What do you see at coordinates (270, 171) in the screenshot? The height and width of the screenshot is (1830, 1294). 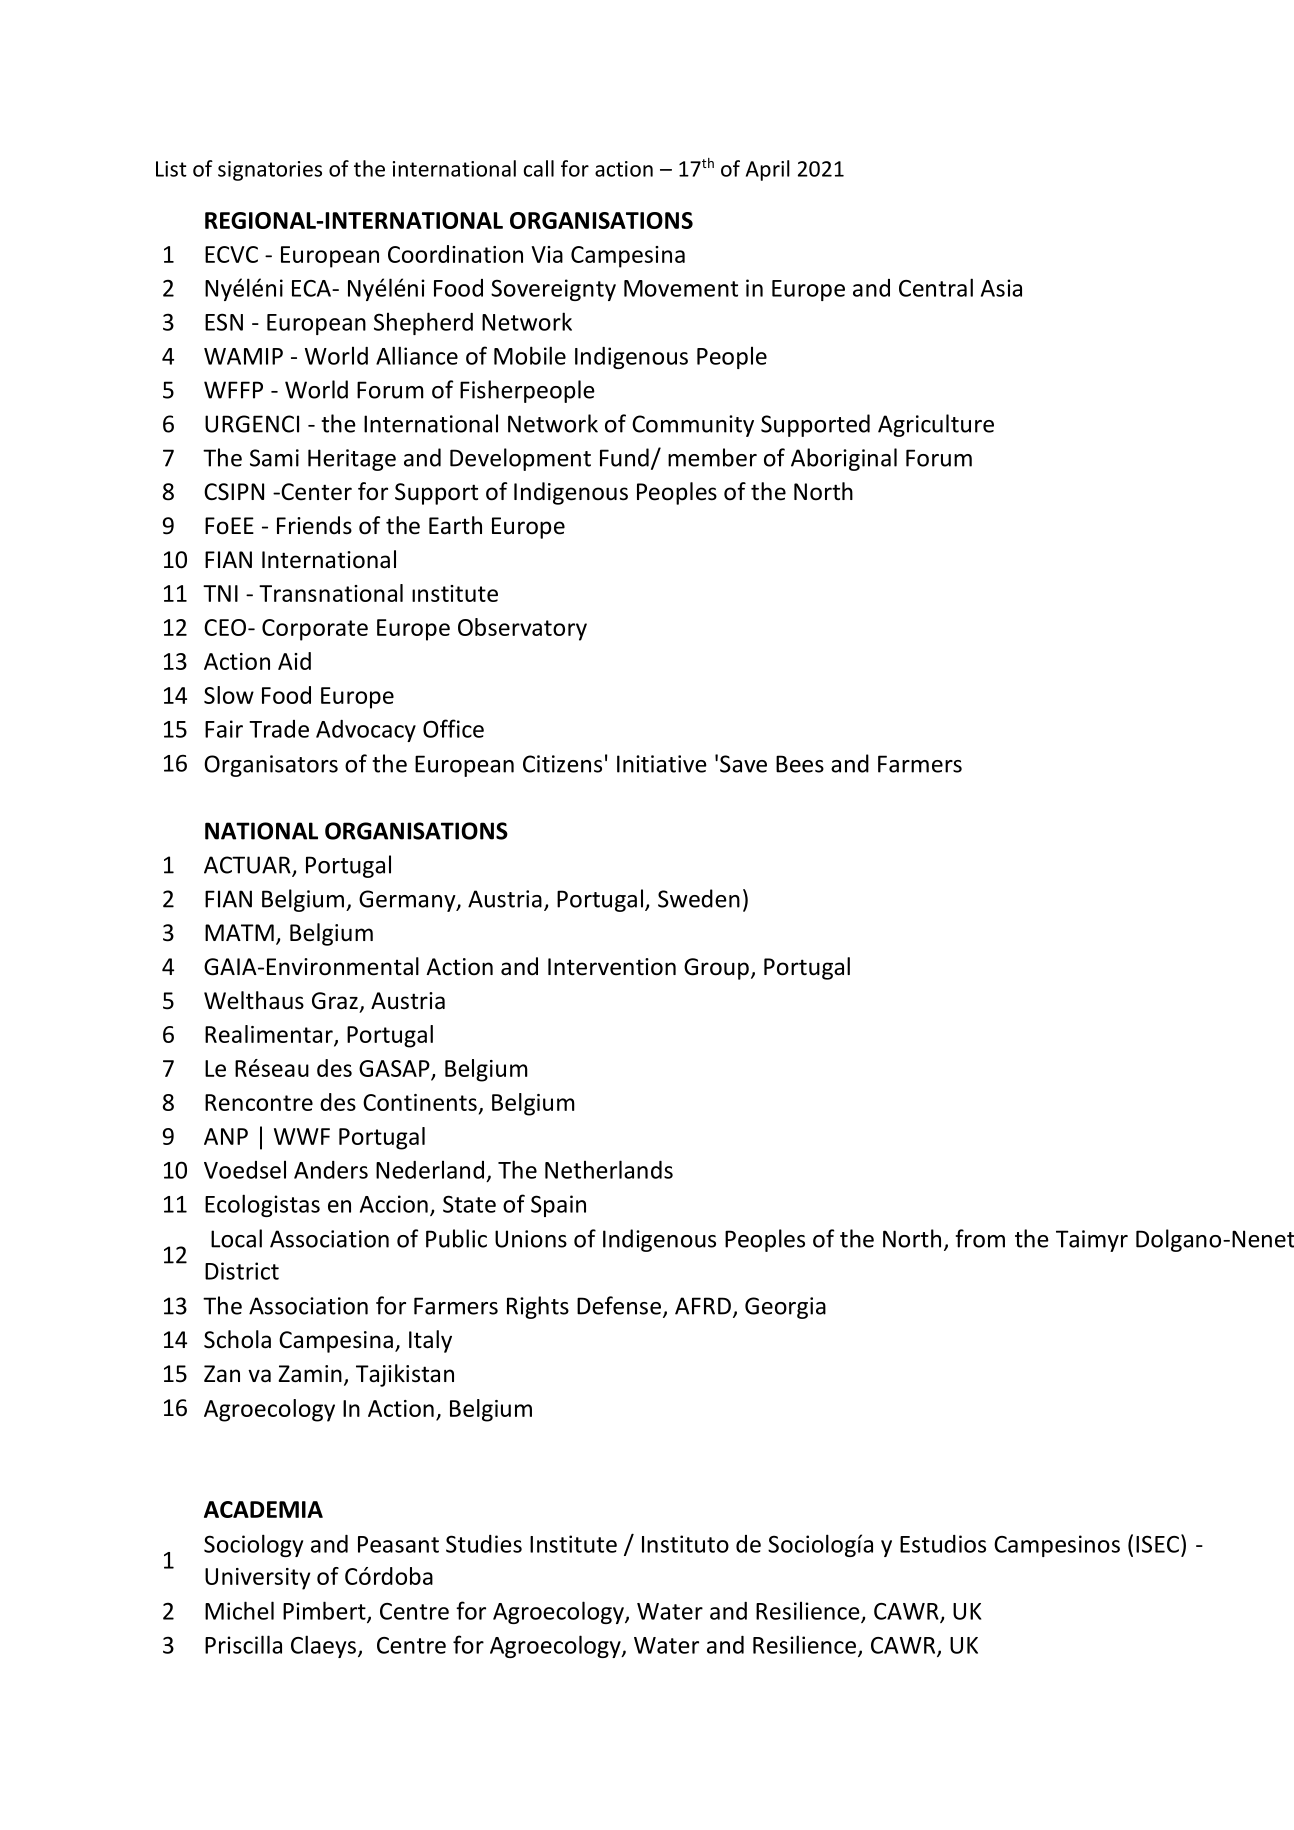 I see `signatories` at bounding box center [270, 171].
